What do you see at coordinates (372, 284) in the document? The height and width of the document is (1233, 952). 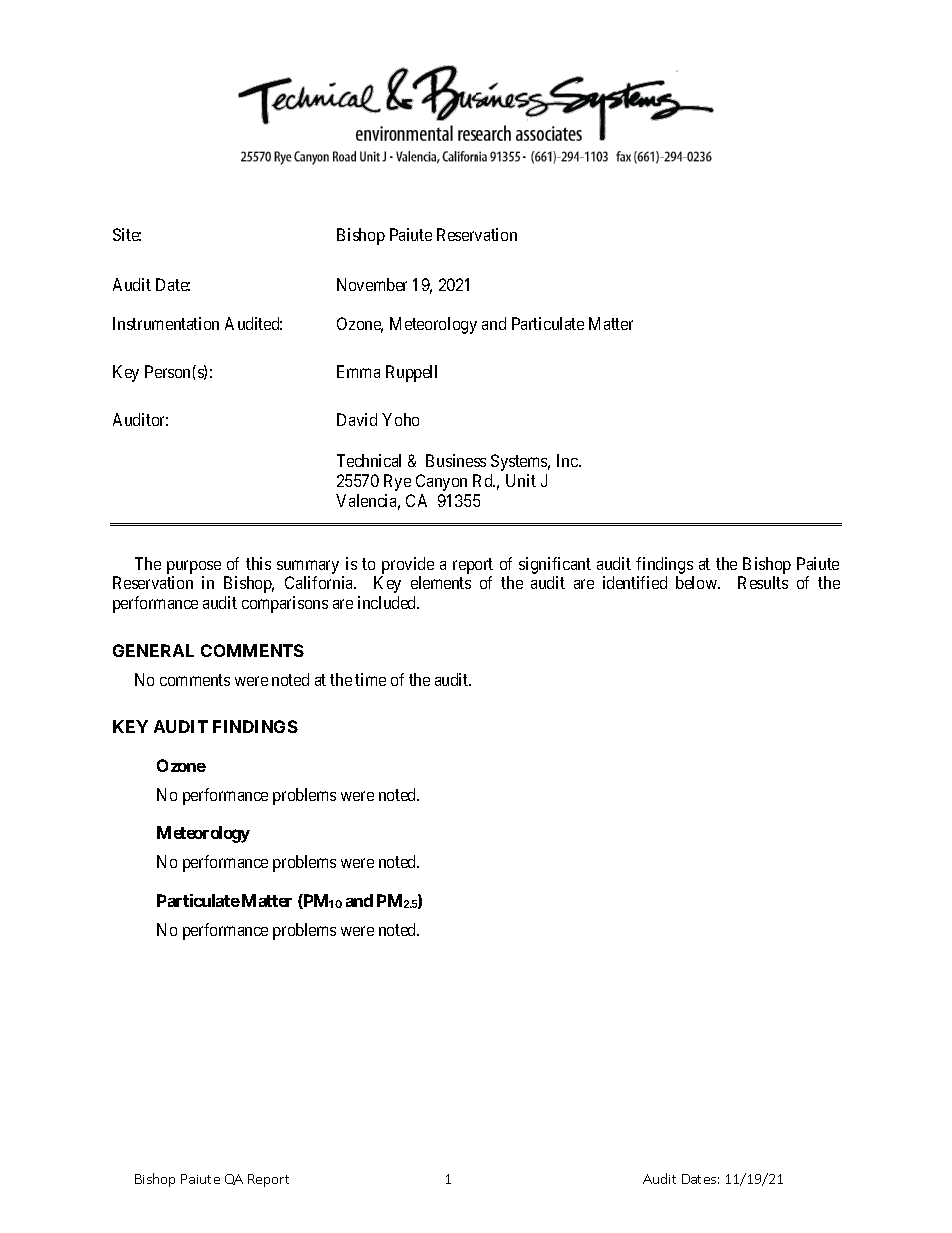 I see `November` at bounding box center [372, 284].
